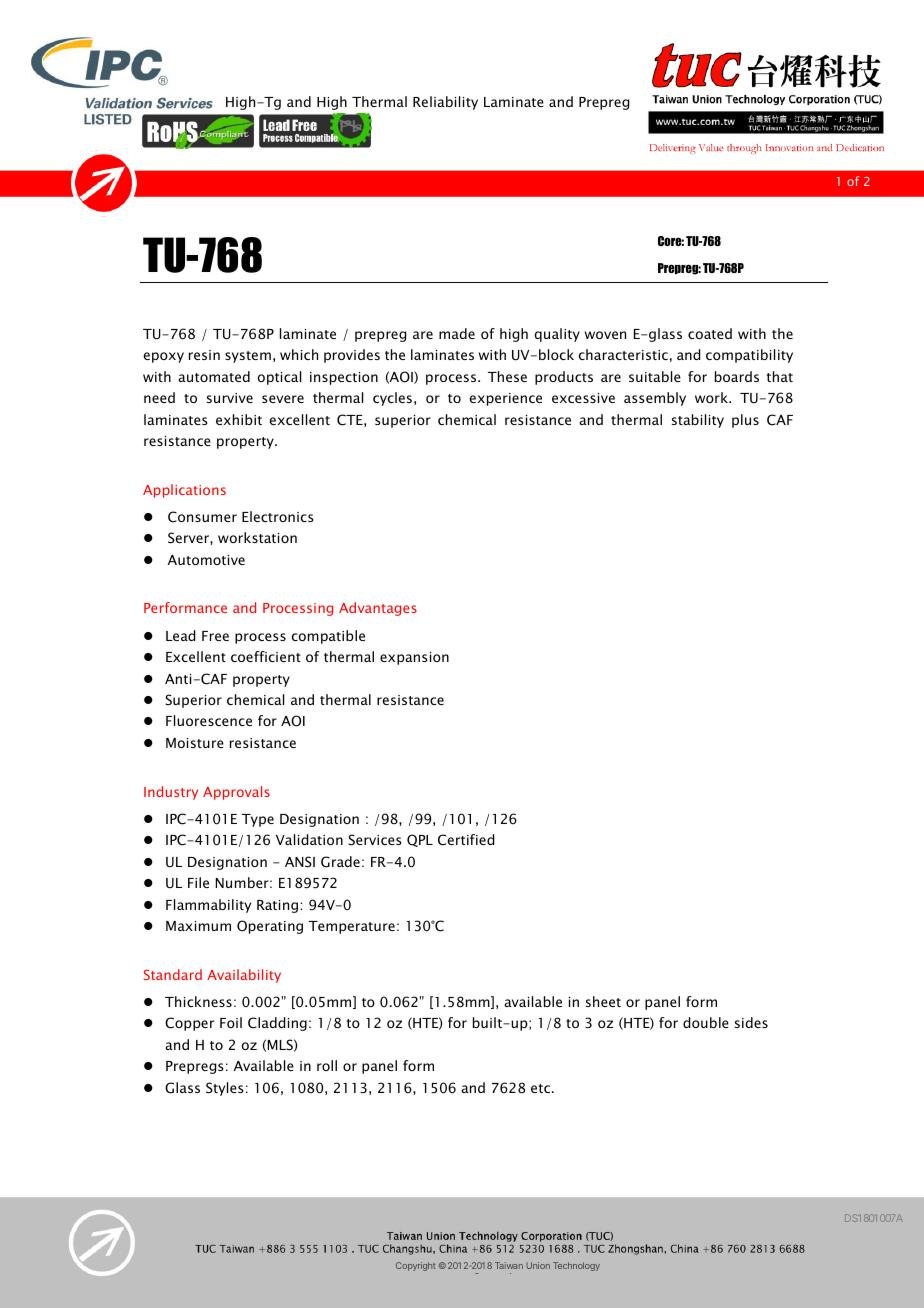 The height and width of the screenshot is (1308, 924). Describe the element at coordinates (505, 399) in the screenshot. I see `experience` at that location.
